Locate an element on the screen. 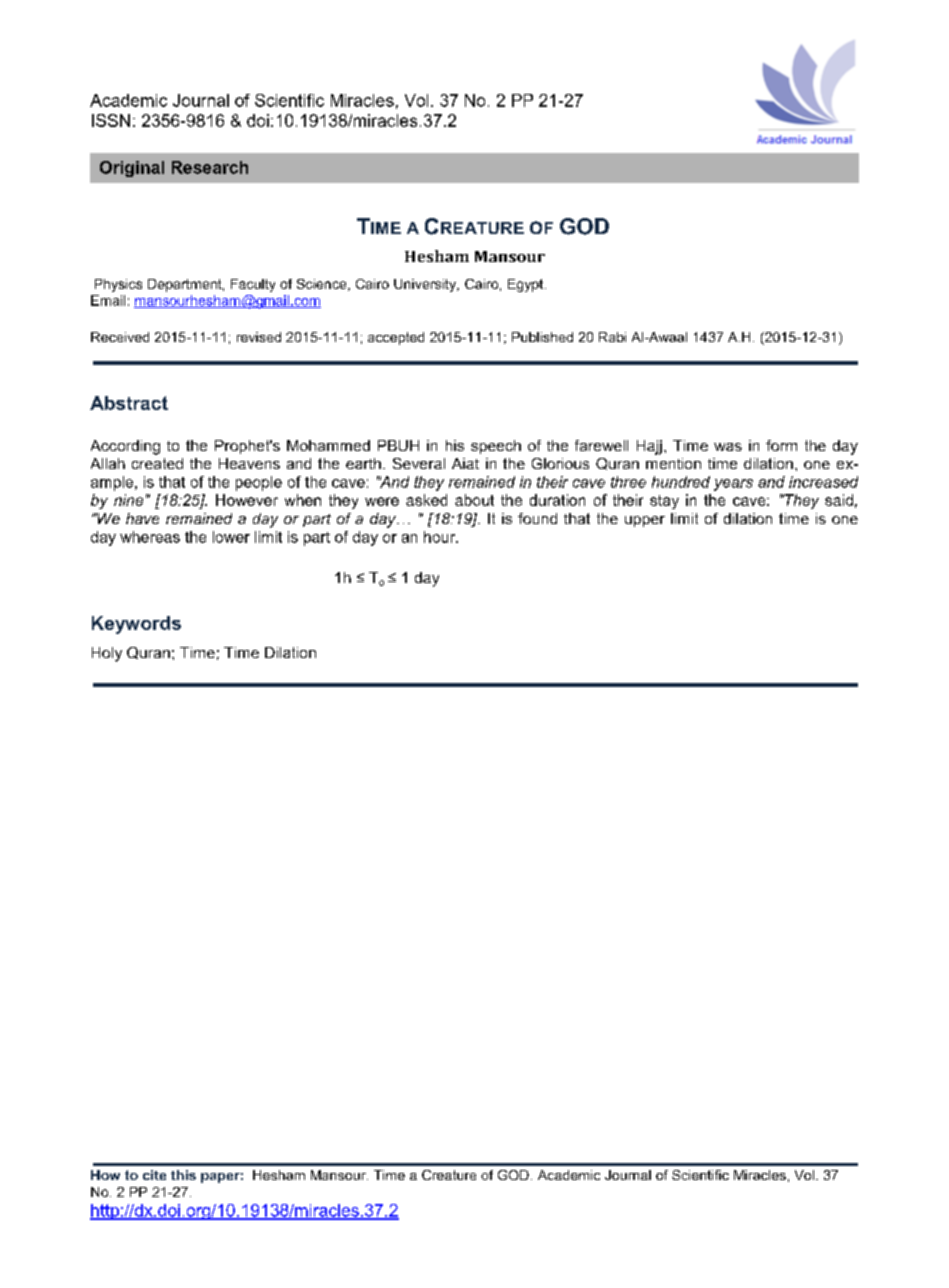 This screenshot has width=949, height=1288. hour is located at coordinates (441, 537).
